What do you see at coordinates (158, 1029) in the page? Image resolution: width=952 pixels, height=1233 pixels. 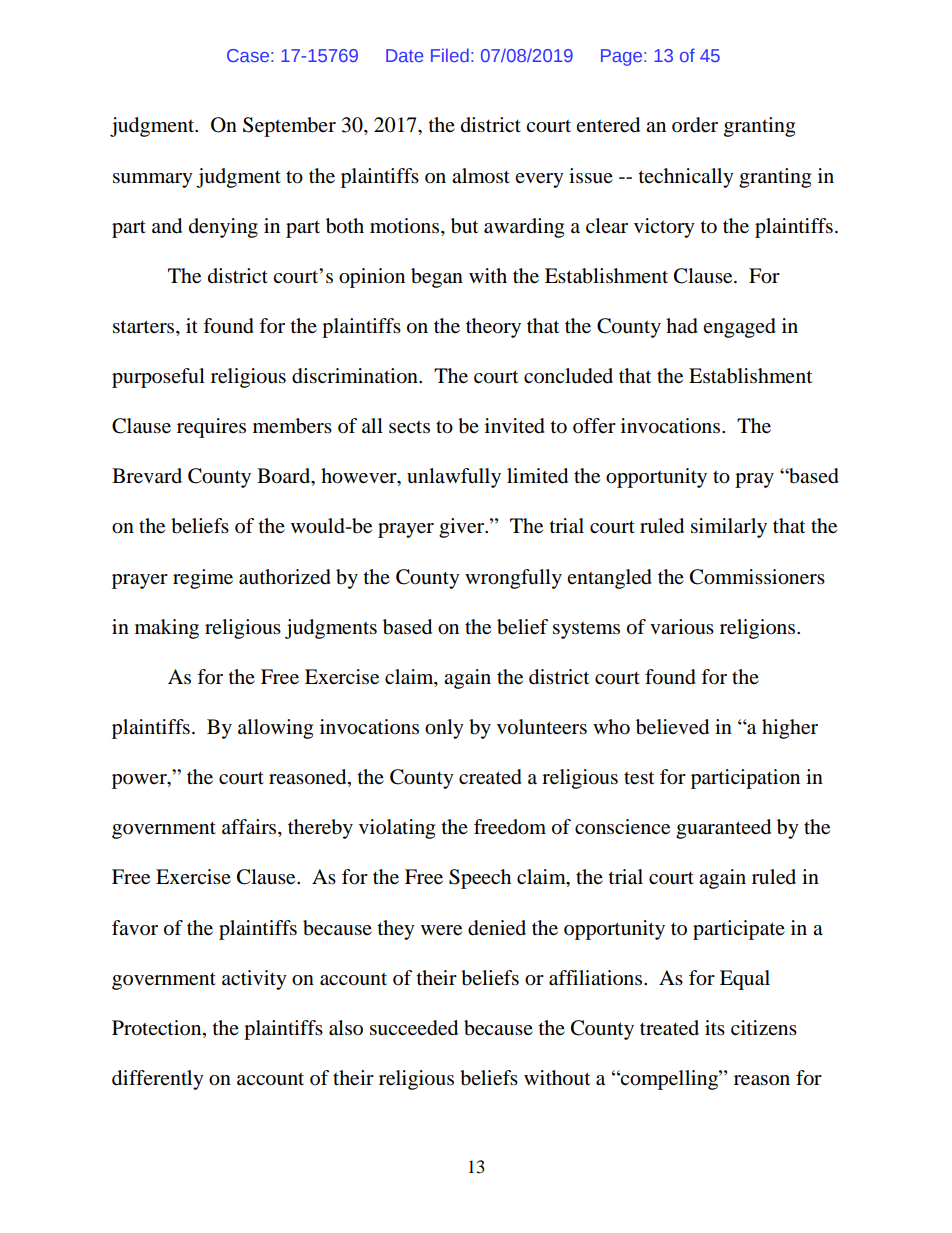 I see `Protection` at bounding box center [158, 1029].
